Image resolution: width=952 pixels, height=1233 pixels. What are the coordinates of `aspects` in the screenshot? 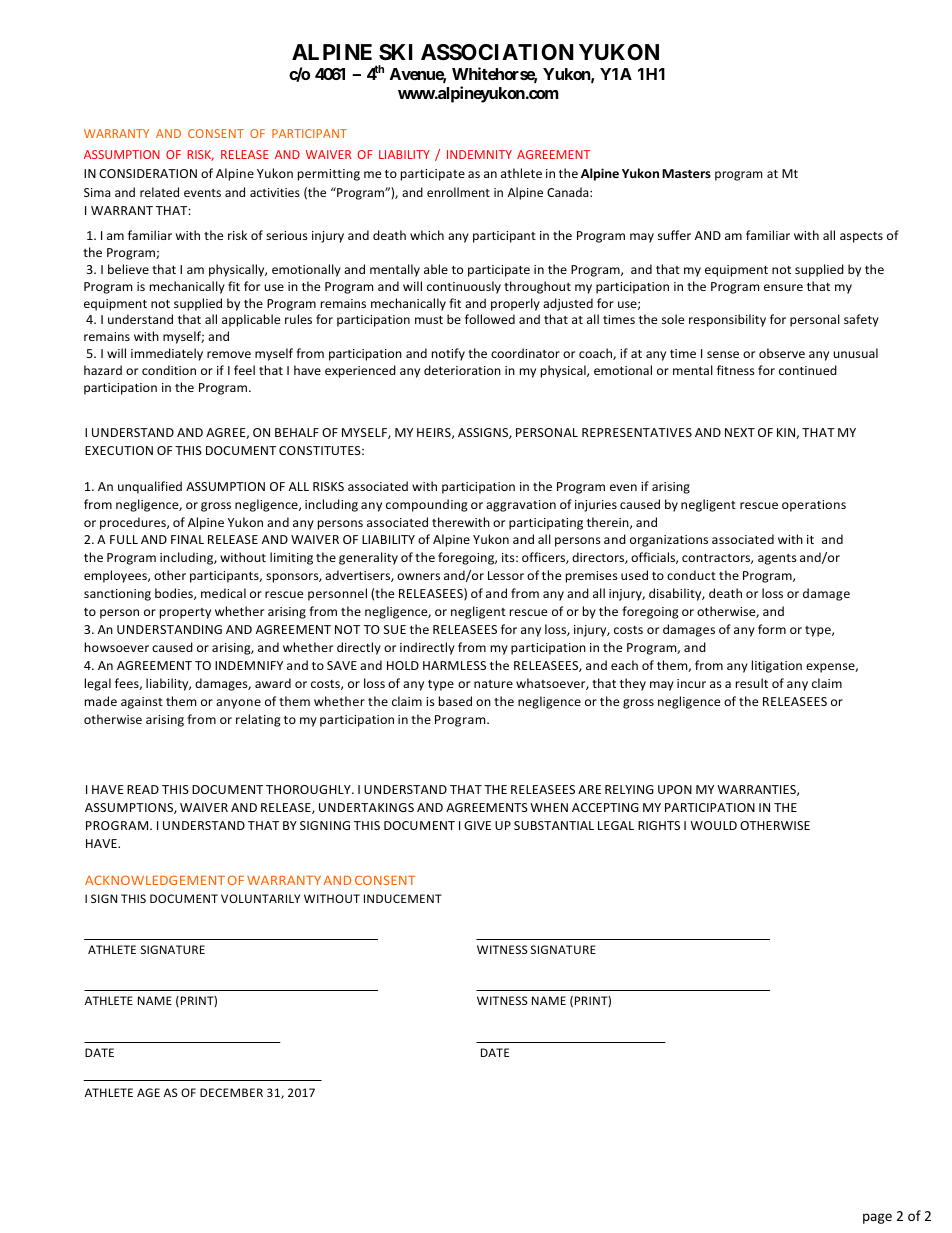 It's located at (861, 237).
